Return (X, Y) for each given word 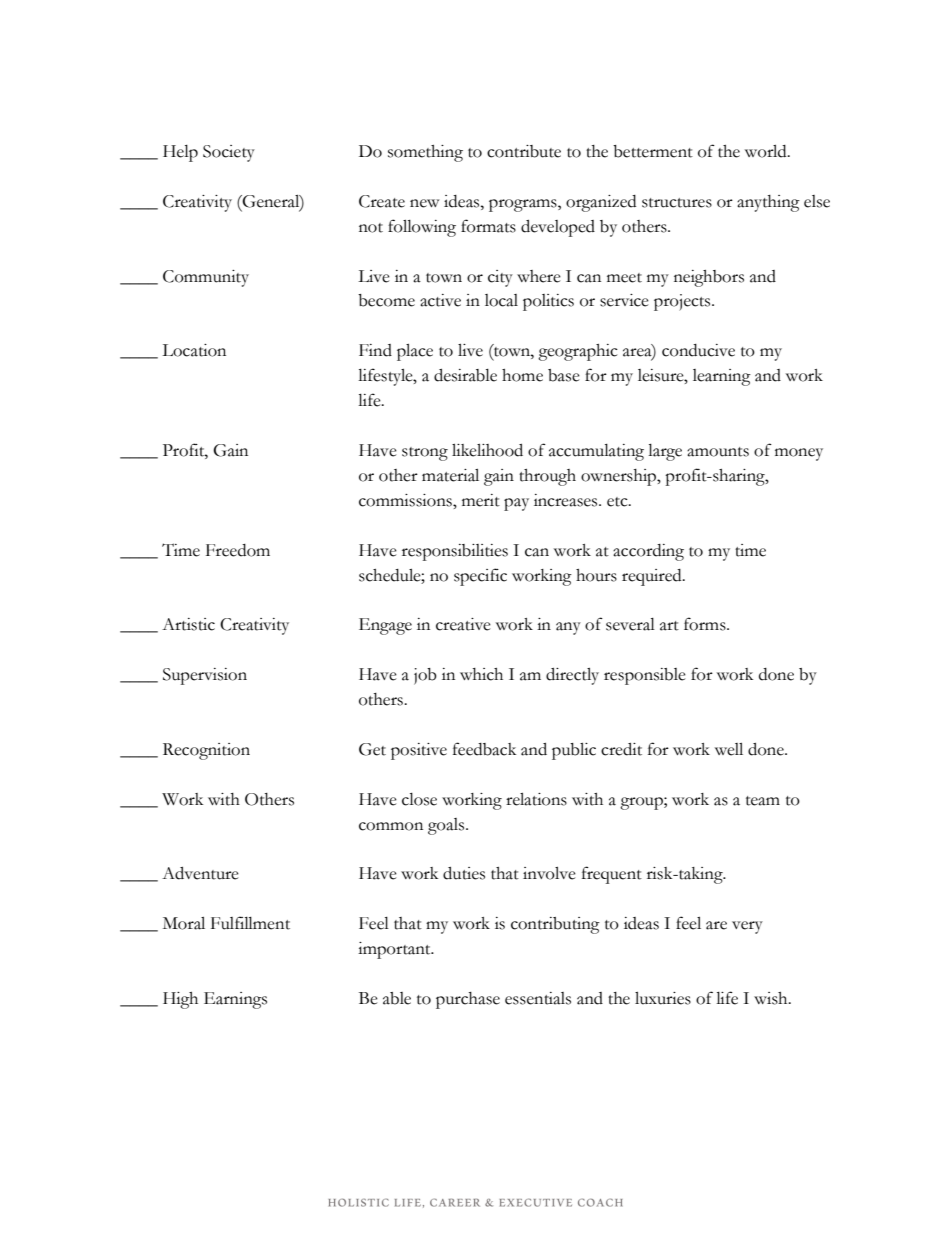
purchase (468, 1000)
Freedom (238, 550)
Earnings (235, 1000)
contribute (524, 151)
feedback (484, 749)
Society (229, 153)
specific (480, 577)
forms (706, 624)
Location (194, 350)
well (729, 749)
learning (722, 377)
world (767, 151)
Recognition (206, 751)
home (522, 375)
